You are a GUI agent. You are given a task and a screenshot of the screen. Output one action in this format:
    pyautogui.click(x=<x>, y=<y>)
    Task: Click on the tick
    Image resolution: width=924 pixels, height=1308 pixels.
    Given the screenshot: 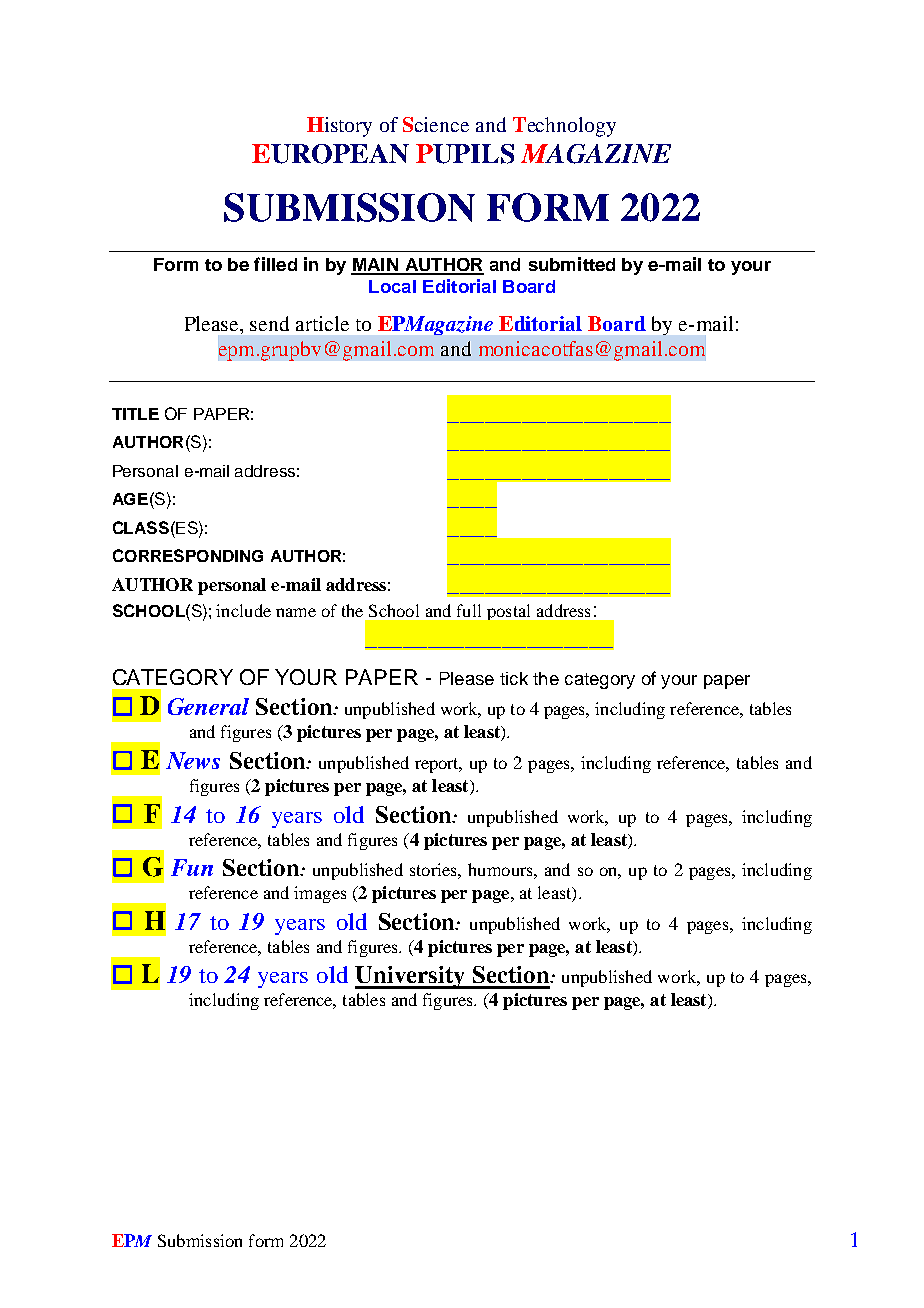 What is the action you would take?
    pyautogui.click(x=514, y=678)
